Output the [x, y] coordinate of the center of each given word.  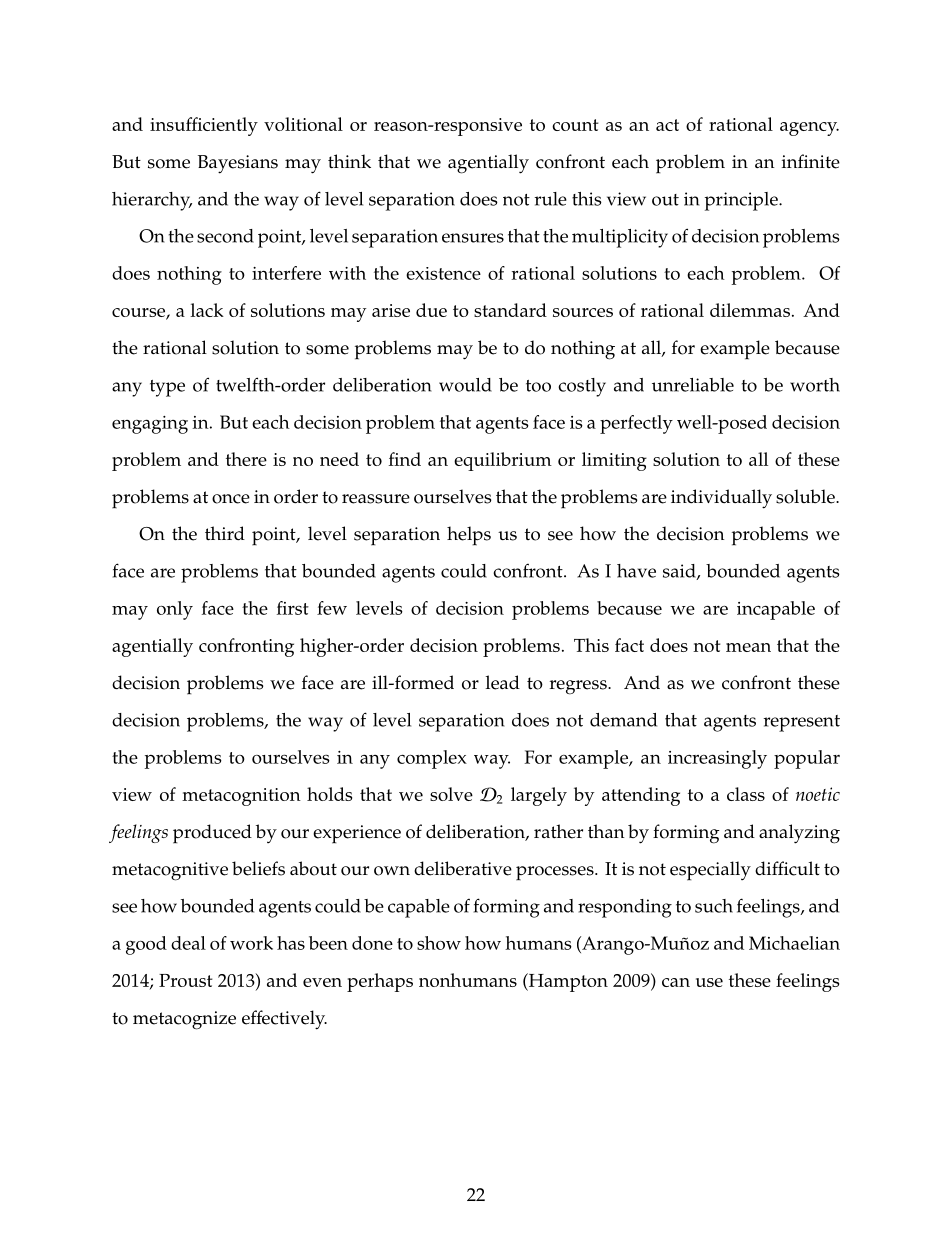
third [225, 533]
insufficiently [204, 126]
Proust [186, 980]
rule [551, 199]
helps [469, 536]
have [636, 571]
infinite [811, 161]
